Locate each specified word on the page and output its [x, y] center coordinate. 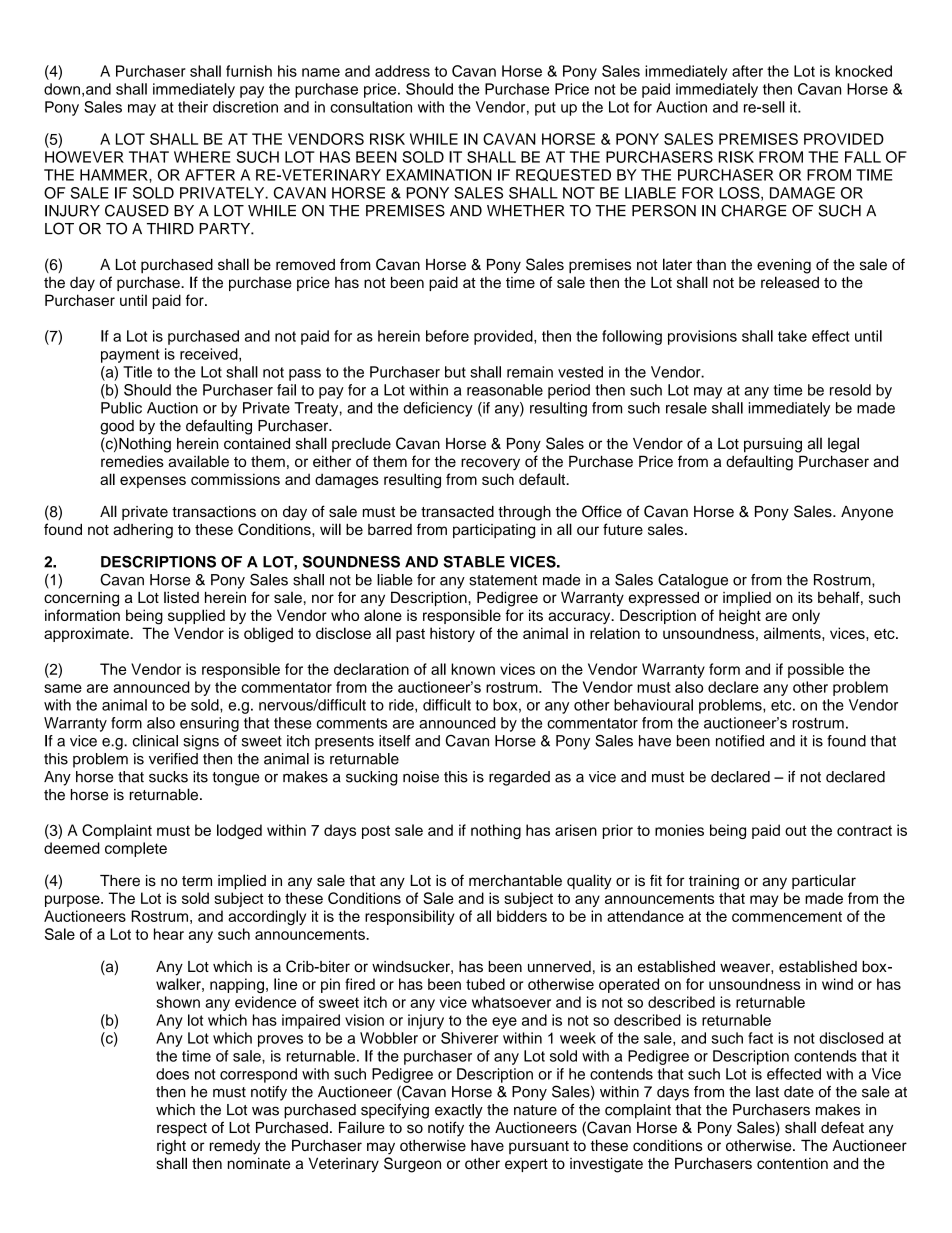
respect [182, 1130]
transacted [457, 512]
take [792, 336]
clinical [155, 741]
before [447, 336]
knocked [864, 71]
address [402, 71]
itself [394, 741]
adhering [143, 531]
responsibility [410, 917]
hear [169, 934]
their [193, 107]
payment [130, 356]
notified [740, 741]
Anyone [867, 513]
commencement [787, 916]
